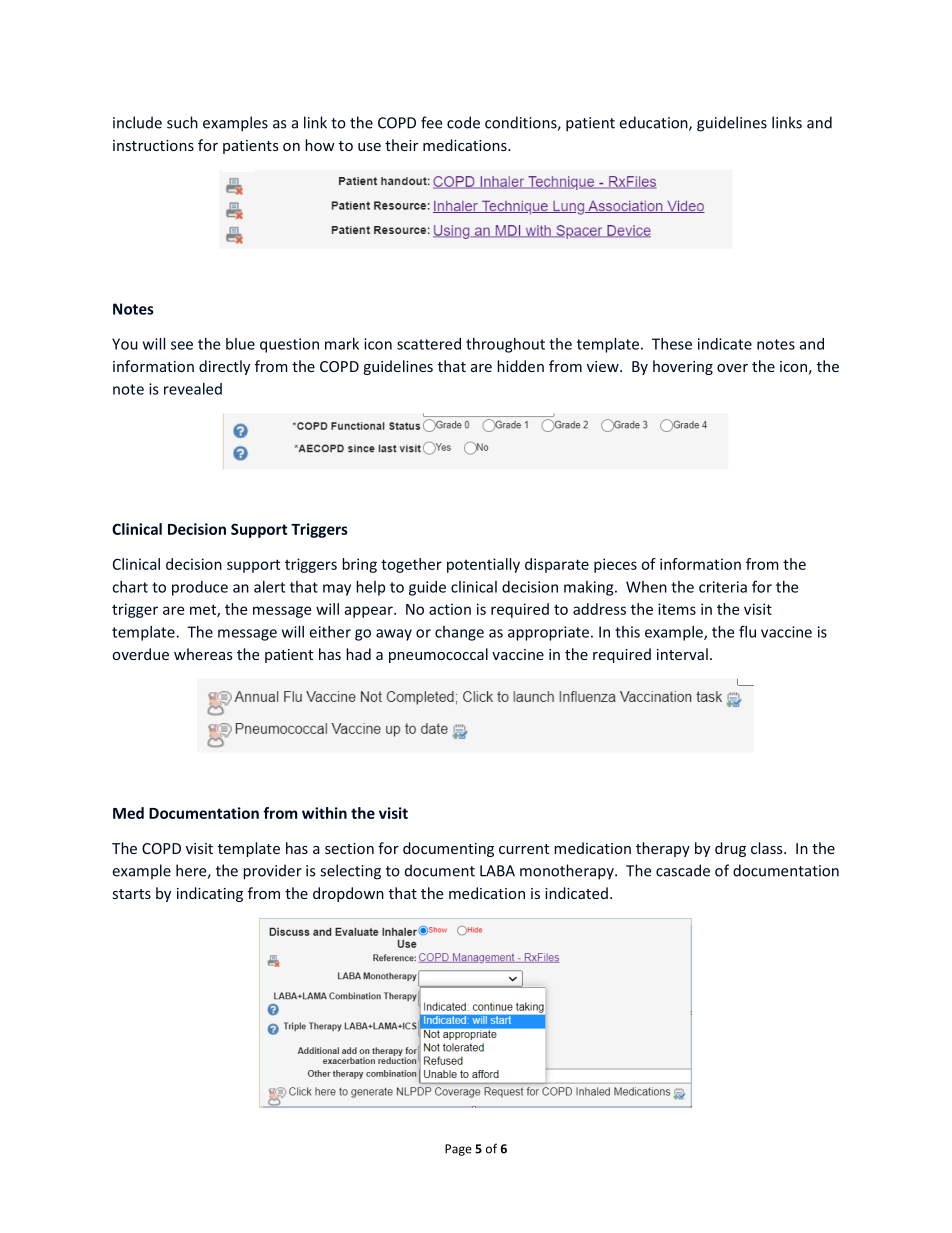  I want to click on dropdown, so click(348, 894).
